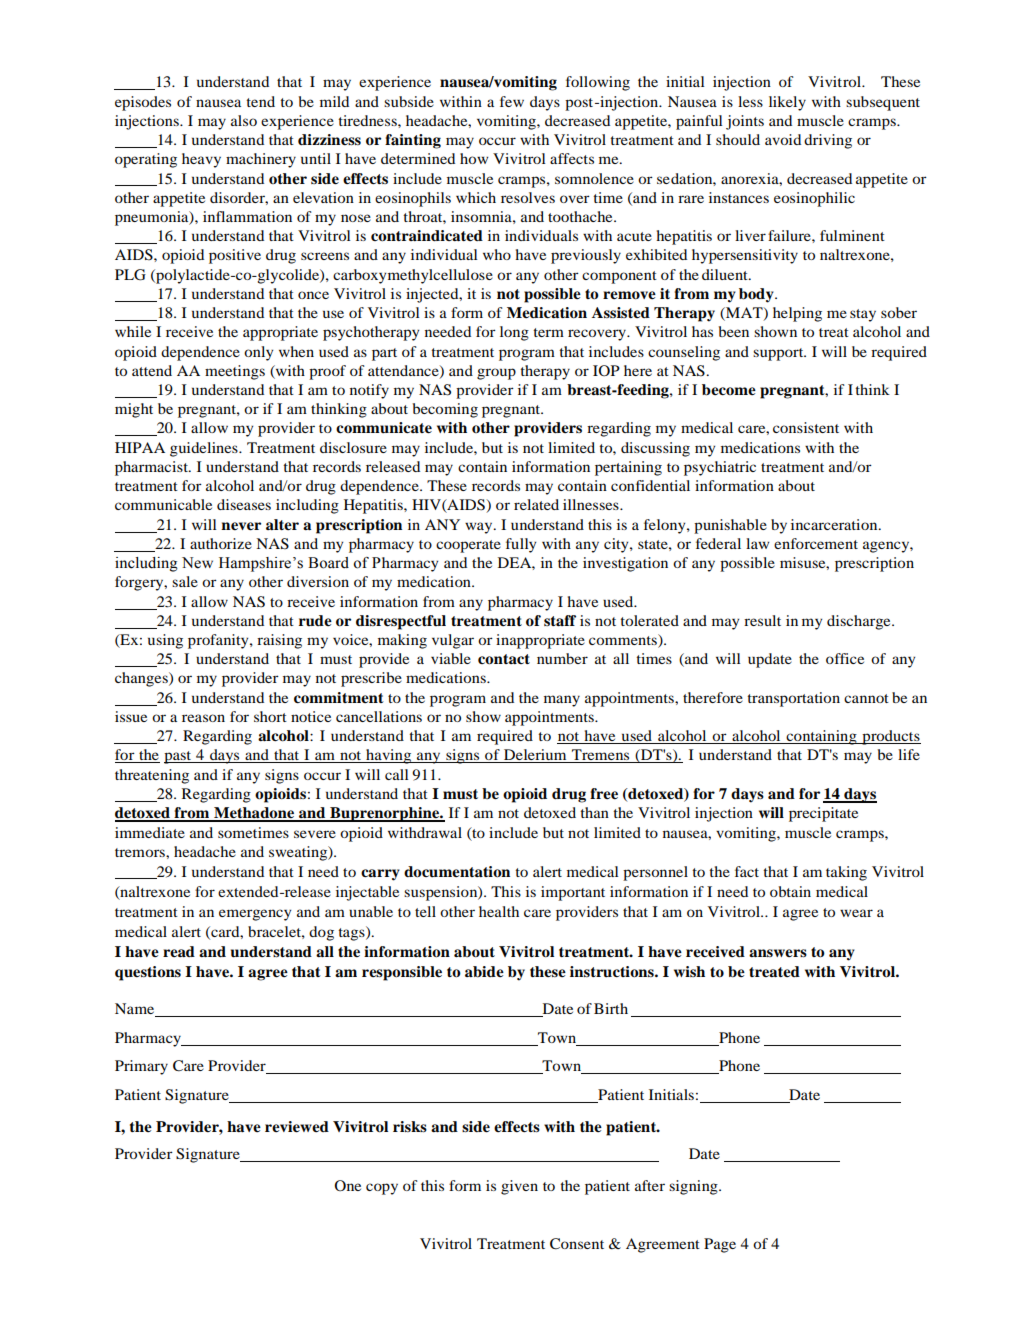  Describe the element at coordinates (845, 658) in the page. I see `office` at that location.
